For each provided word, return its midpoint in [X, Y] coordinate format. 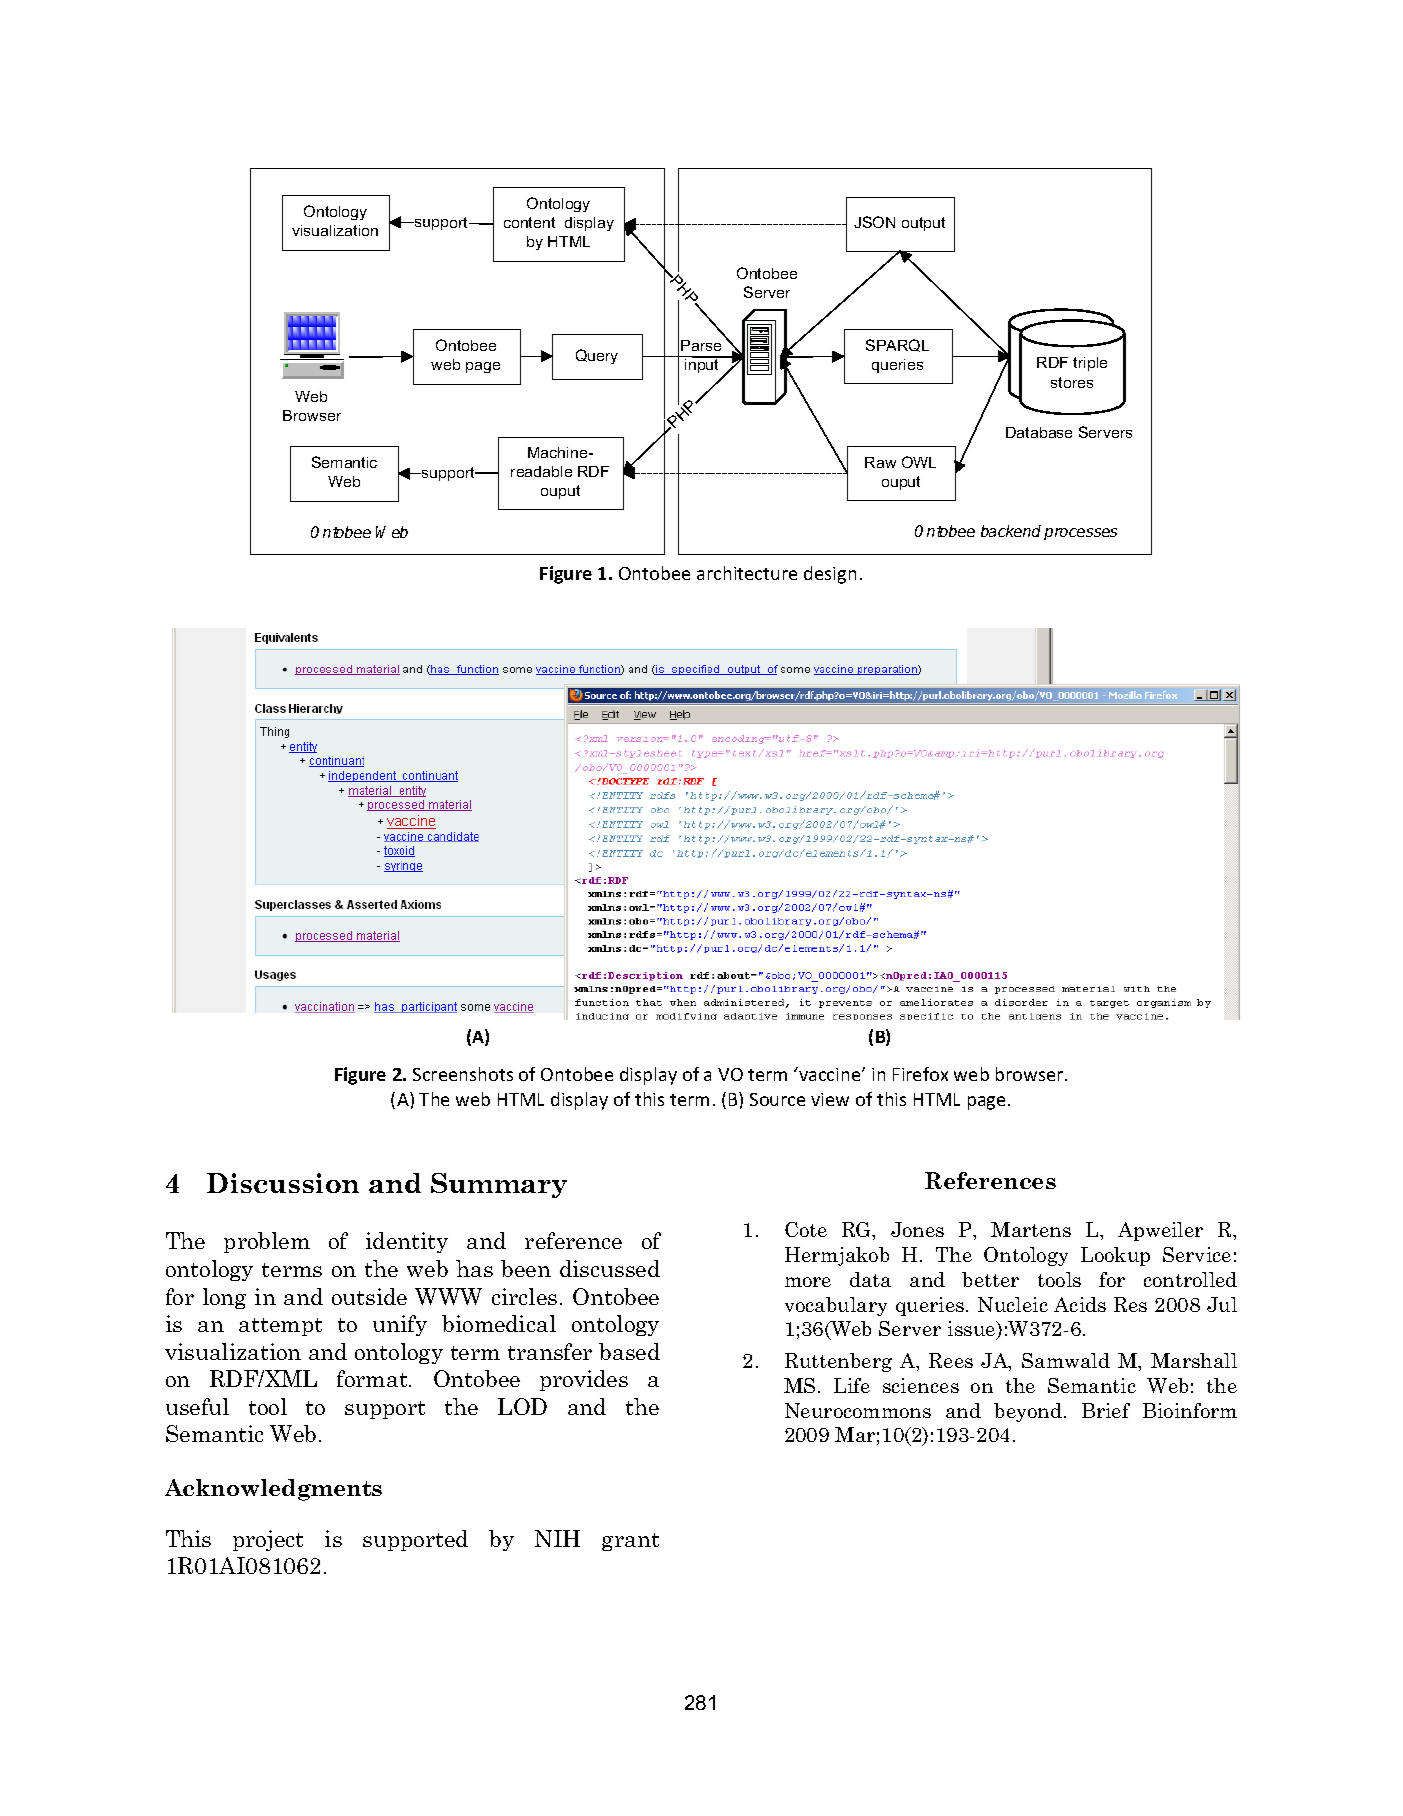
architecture [747, 573]
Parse [701, 345]
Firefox [920, 1074]
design [830, 575]
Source [777, 1099]
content [529, 222]
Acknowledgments [273, 1490]
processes [1080, 534]
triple [1090, 364]
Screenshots [463, 1074]
